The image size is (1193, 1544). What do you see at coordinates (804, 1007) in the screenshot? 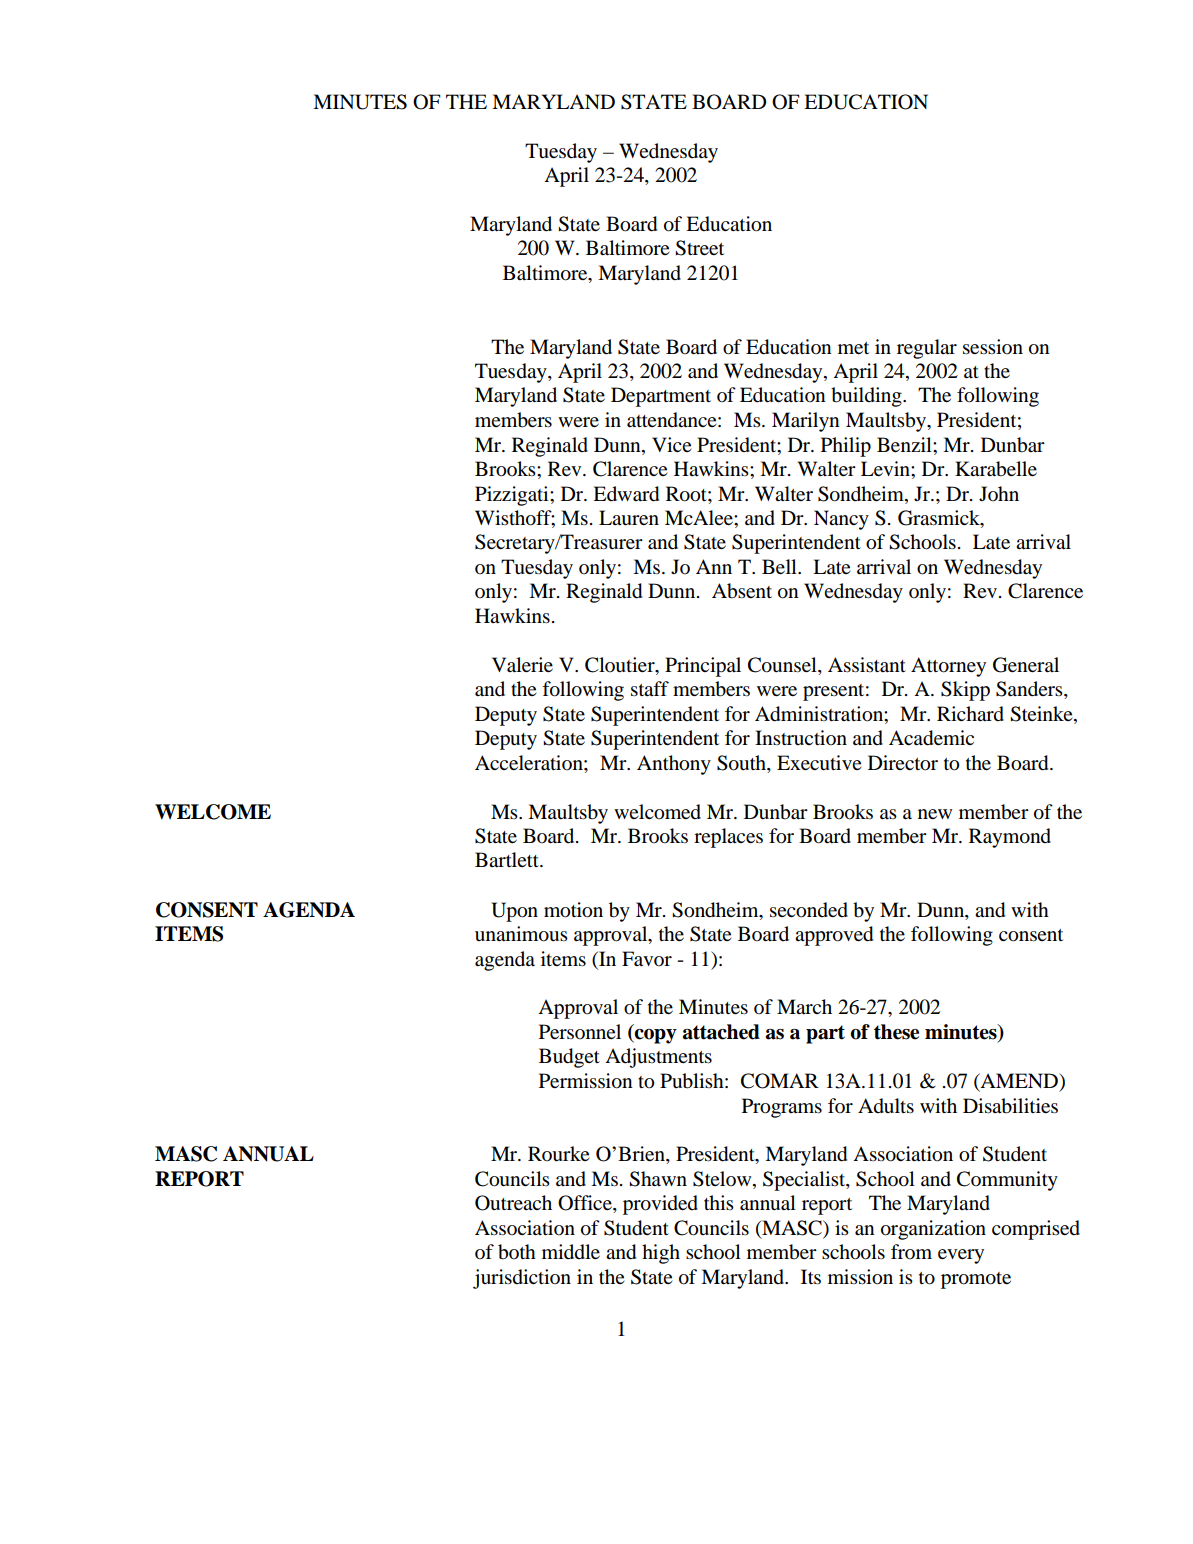
I see `March` at bounding box center [804, 1007].
